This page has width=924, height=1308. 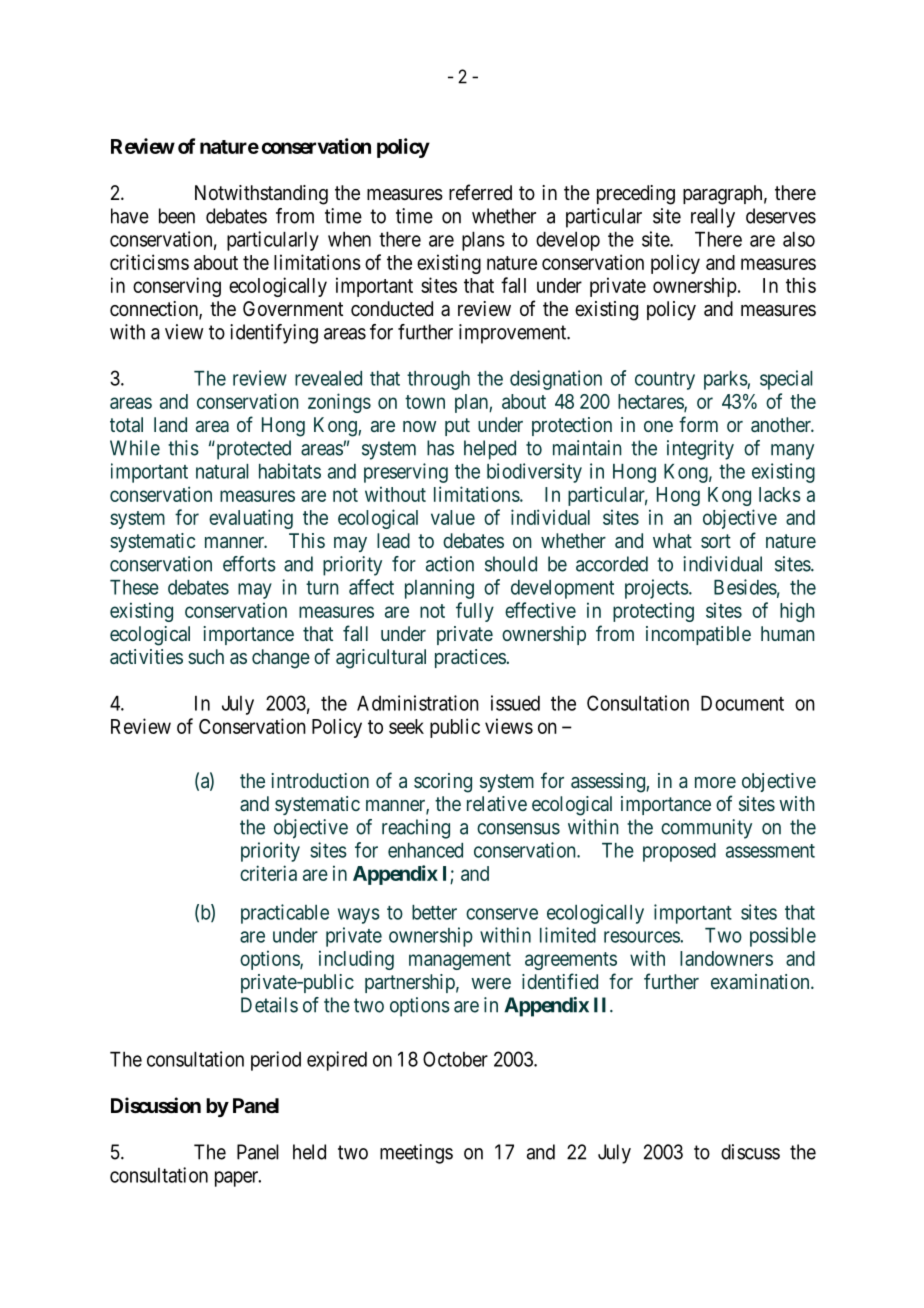 I want to click on evaluating, so click(x=251, y=519).
